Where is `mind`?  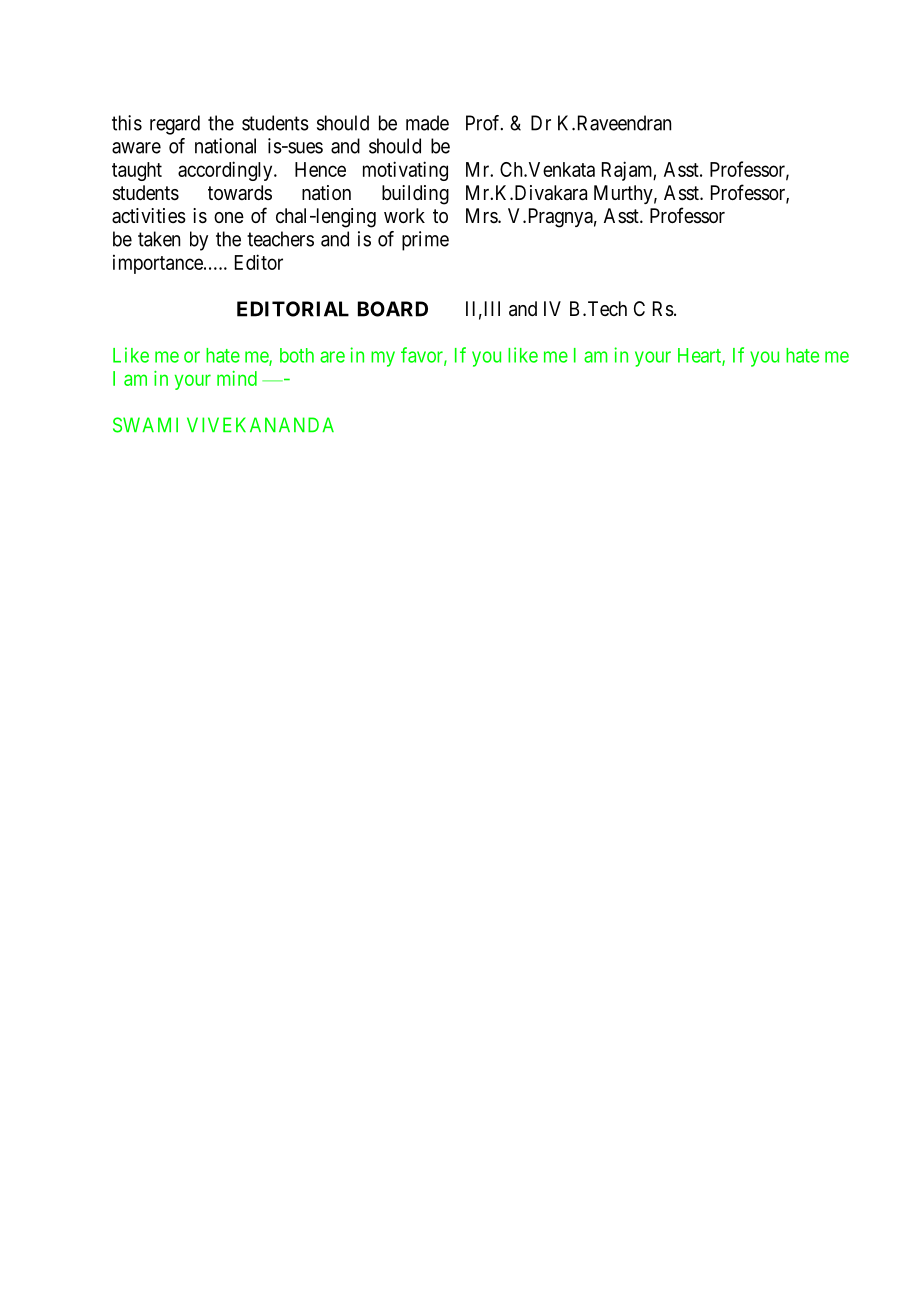 mind is located at coordinates (237, 378).
